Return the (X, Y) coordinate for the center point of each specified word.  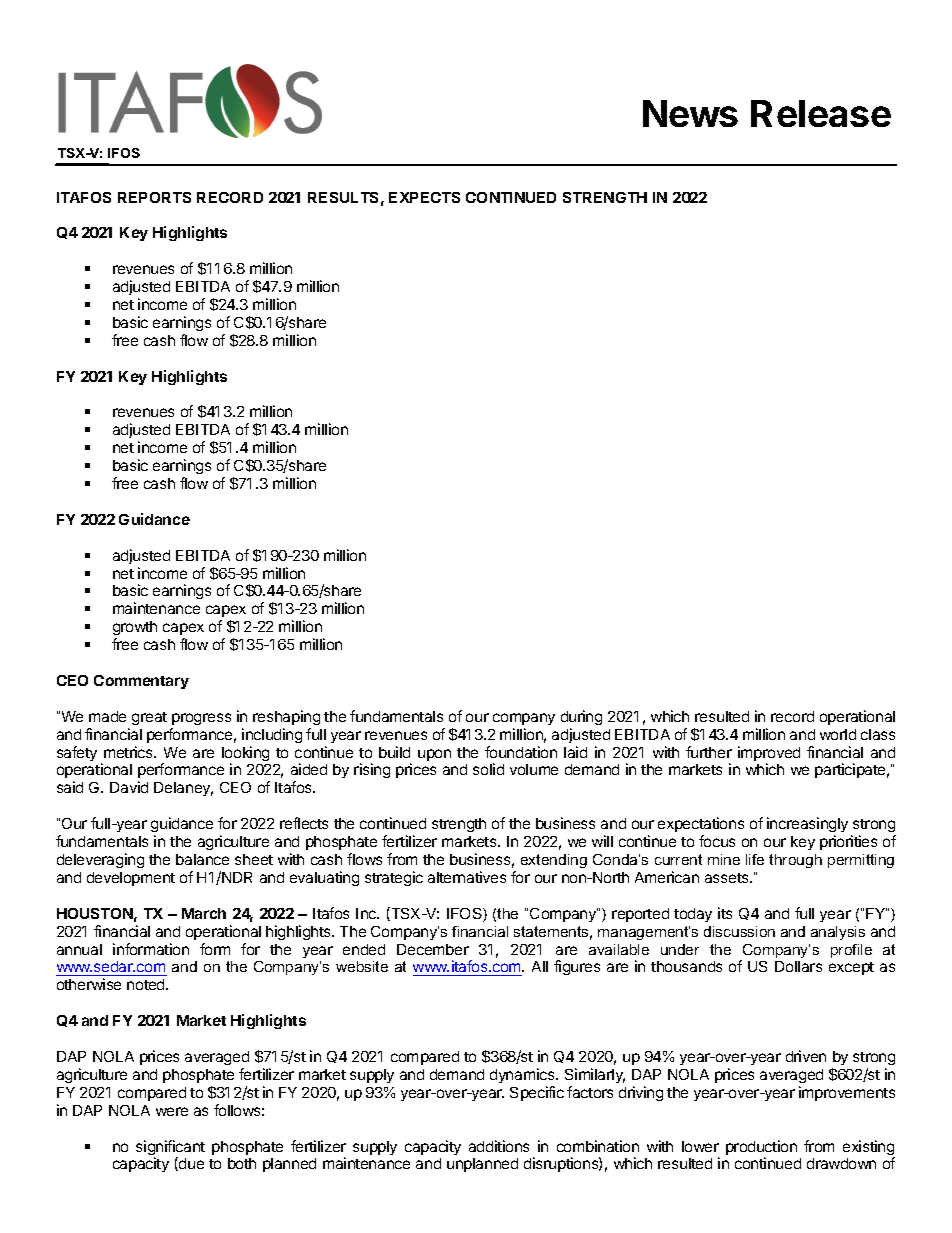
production (761, 1149)
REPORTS (154, 197)
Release (821, 113)
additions (499, 1146)
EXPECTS (424, 197)
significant (170, 1149)
